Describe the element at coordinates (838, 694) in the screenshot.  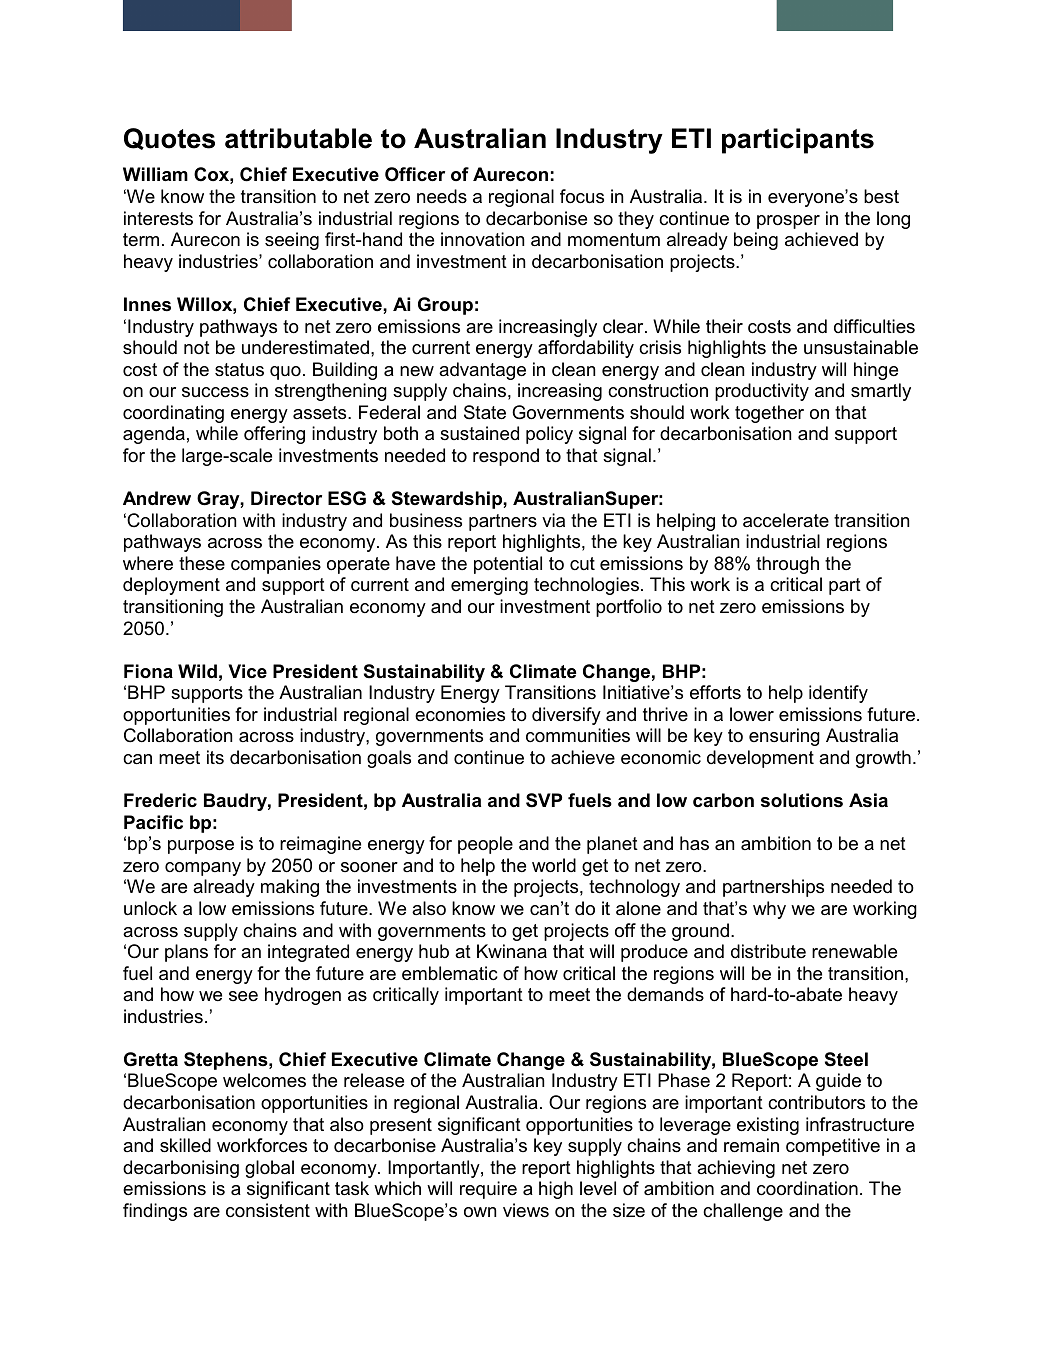
I see `identify` at that location.
